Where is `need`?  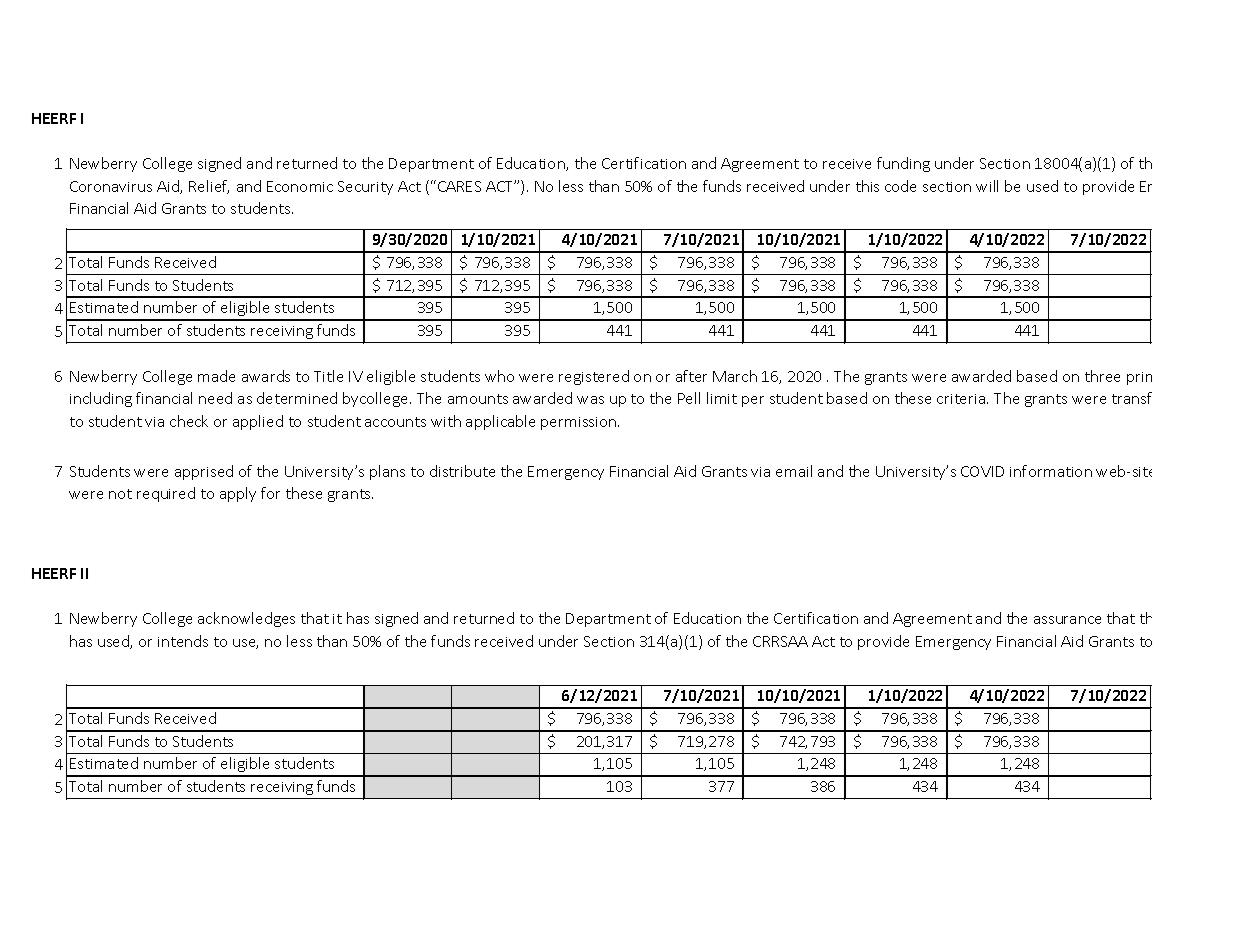 need is located at coordinates (215, 398).
